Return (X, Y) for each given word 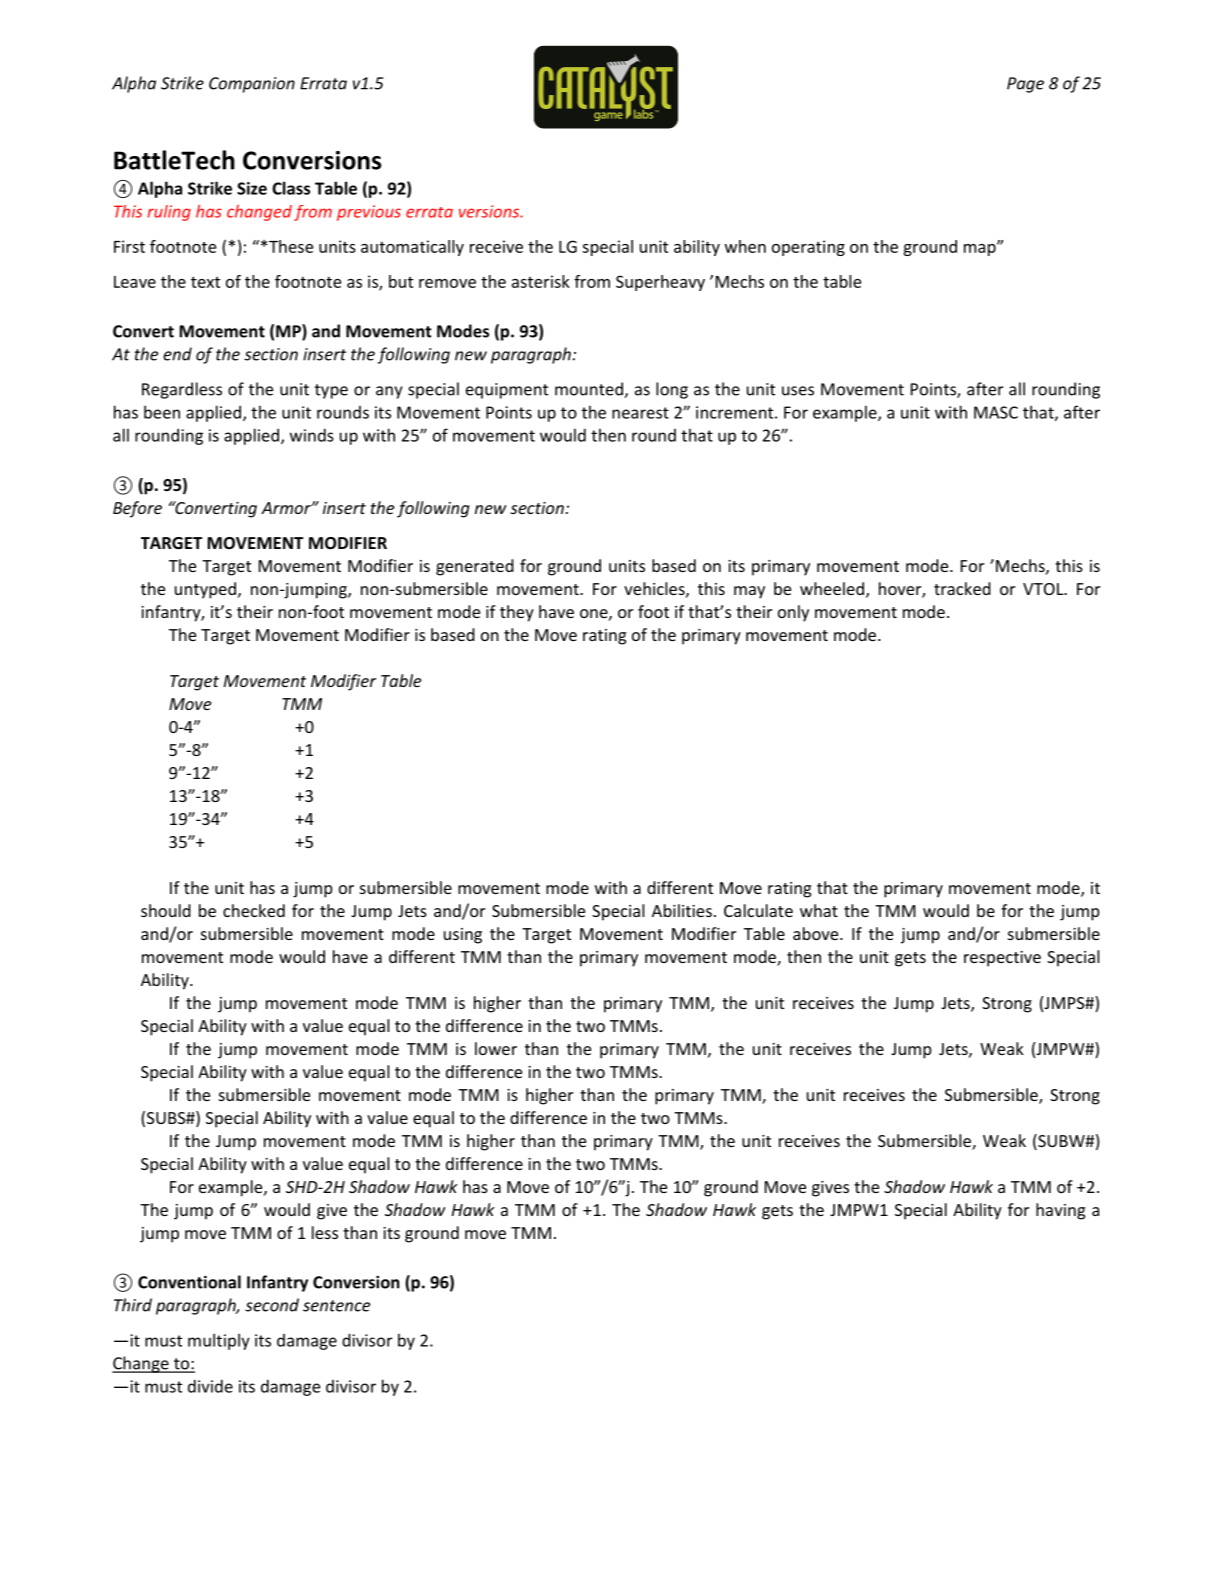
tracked (962, 588)
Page (1025, 85)
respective (1002, 959)
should (166, 910)
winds (312, 435)
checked (254, 910)
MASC (996, 412)
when (745, 246)
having (1060, 1211)
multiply (219, 1341)
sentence (337, 1306)
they (517, 613)
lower (496, 1048)
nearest (640, 413)
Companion (252, 85)
